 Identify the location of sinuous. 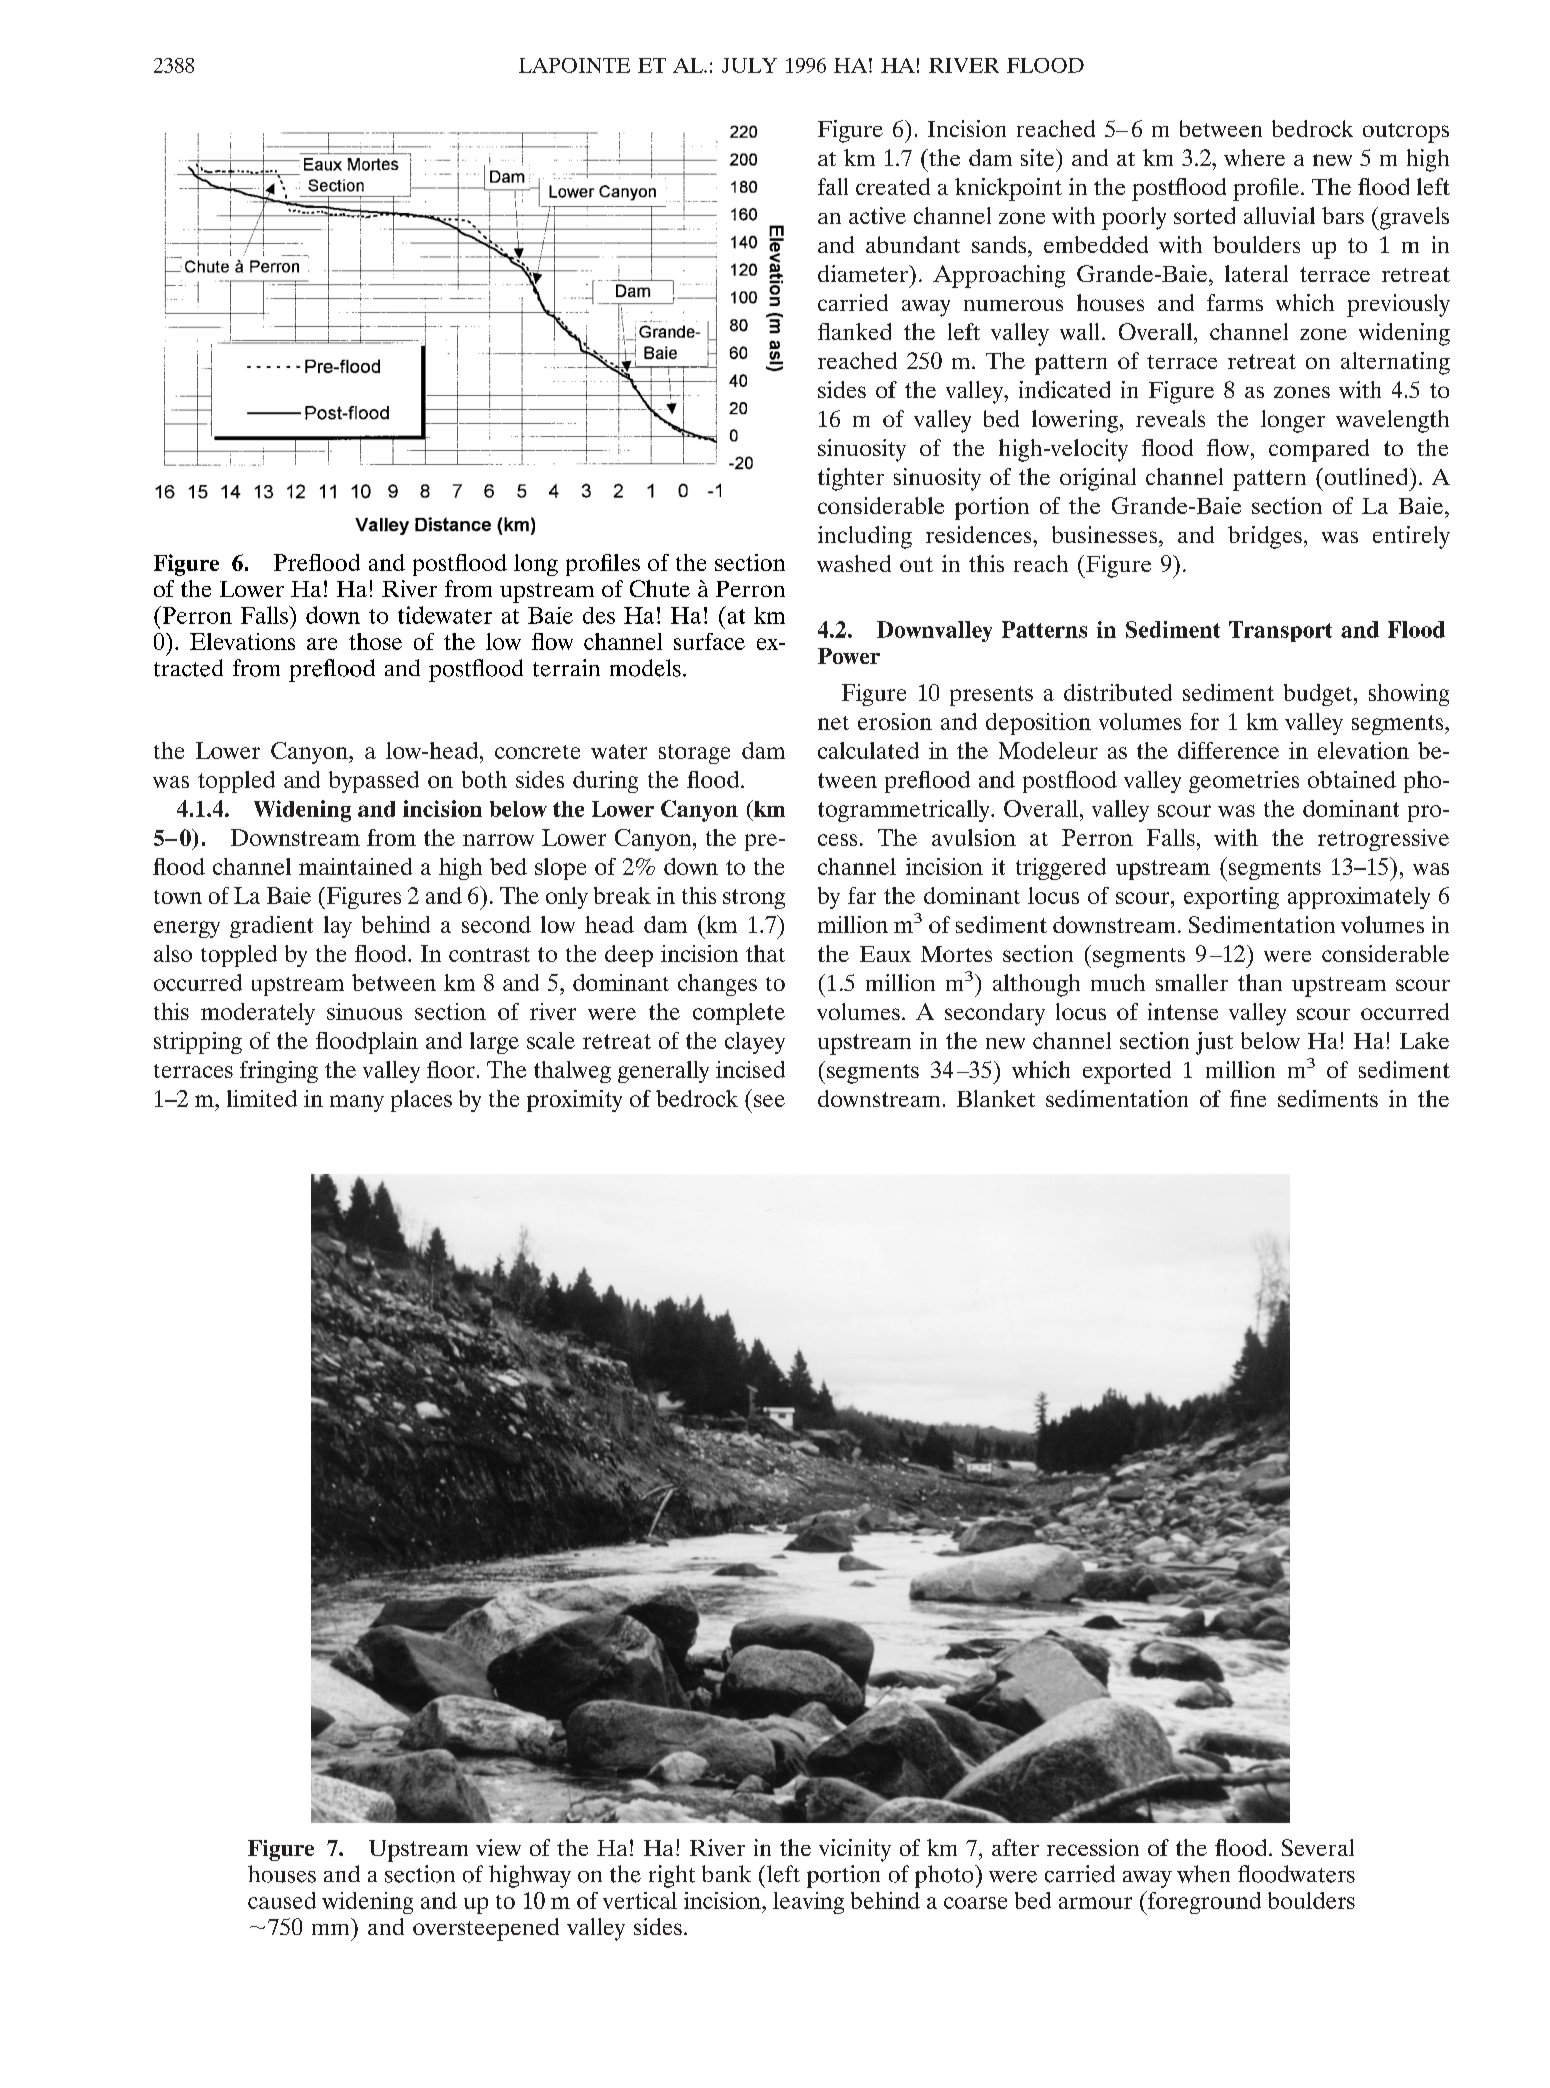
(364, 1011).
